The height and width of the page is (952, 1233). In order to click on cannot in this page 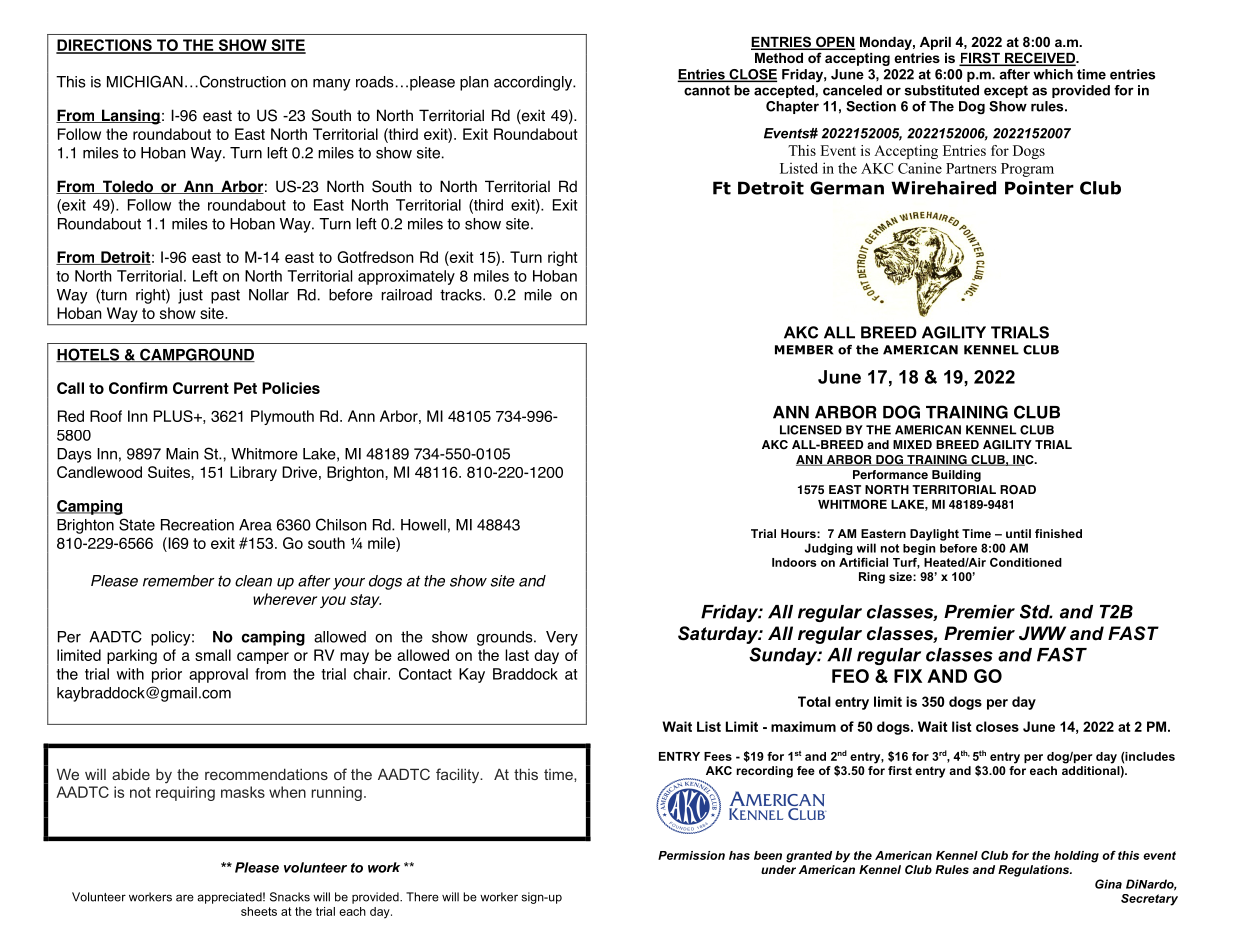, I will do `click(707, 91)`.
